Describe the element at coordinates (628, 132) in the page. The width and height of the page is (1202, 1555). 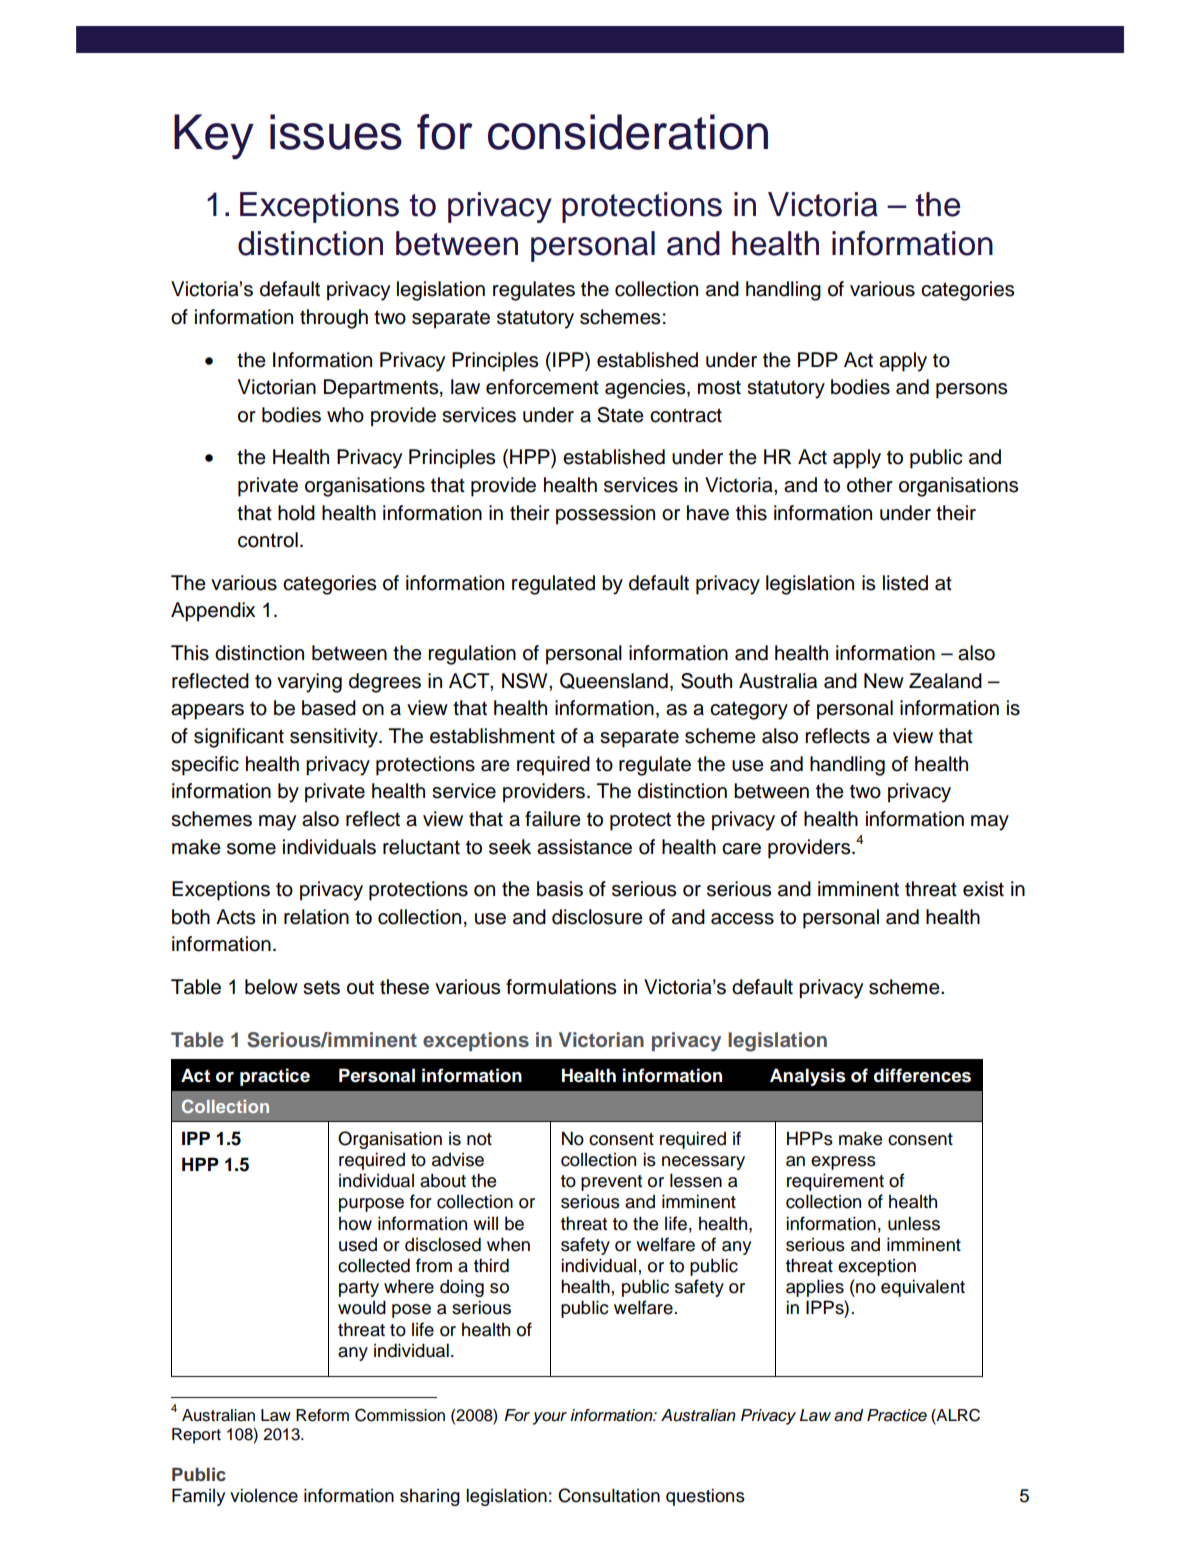
I see `consideration` at that location.
